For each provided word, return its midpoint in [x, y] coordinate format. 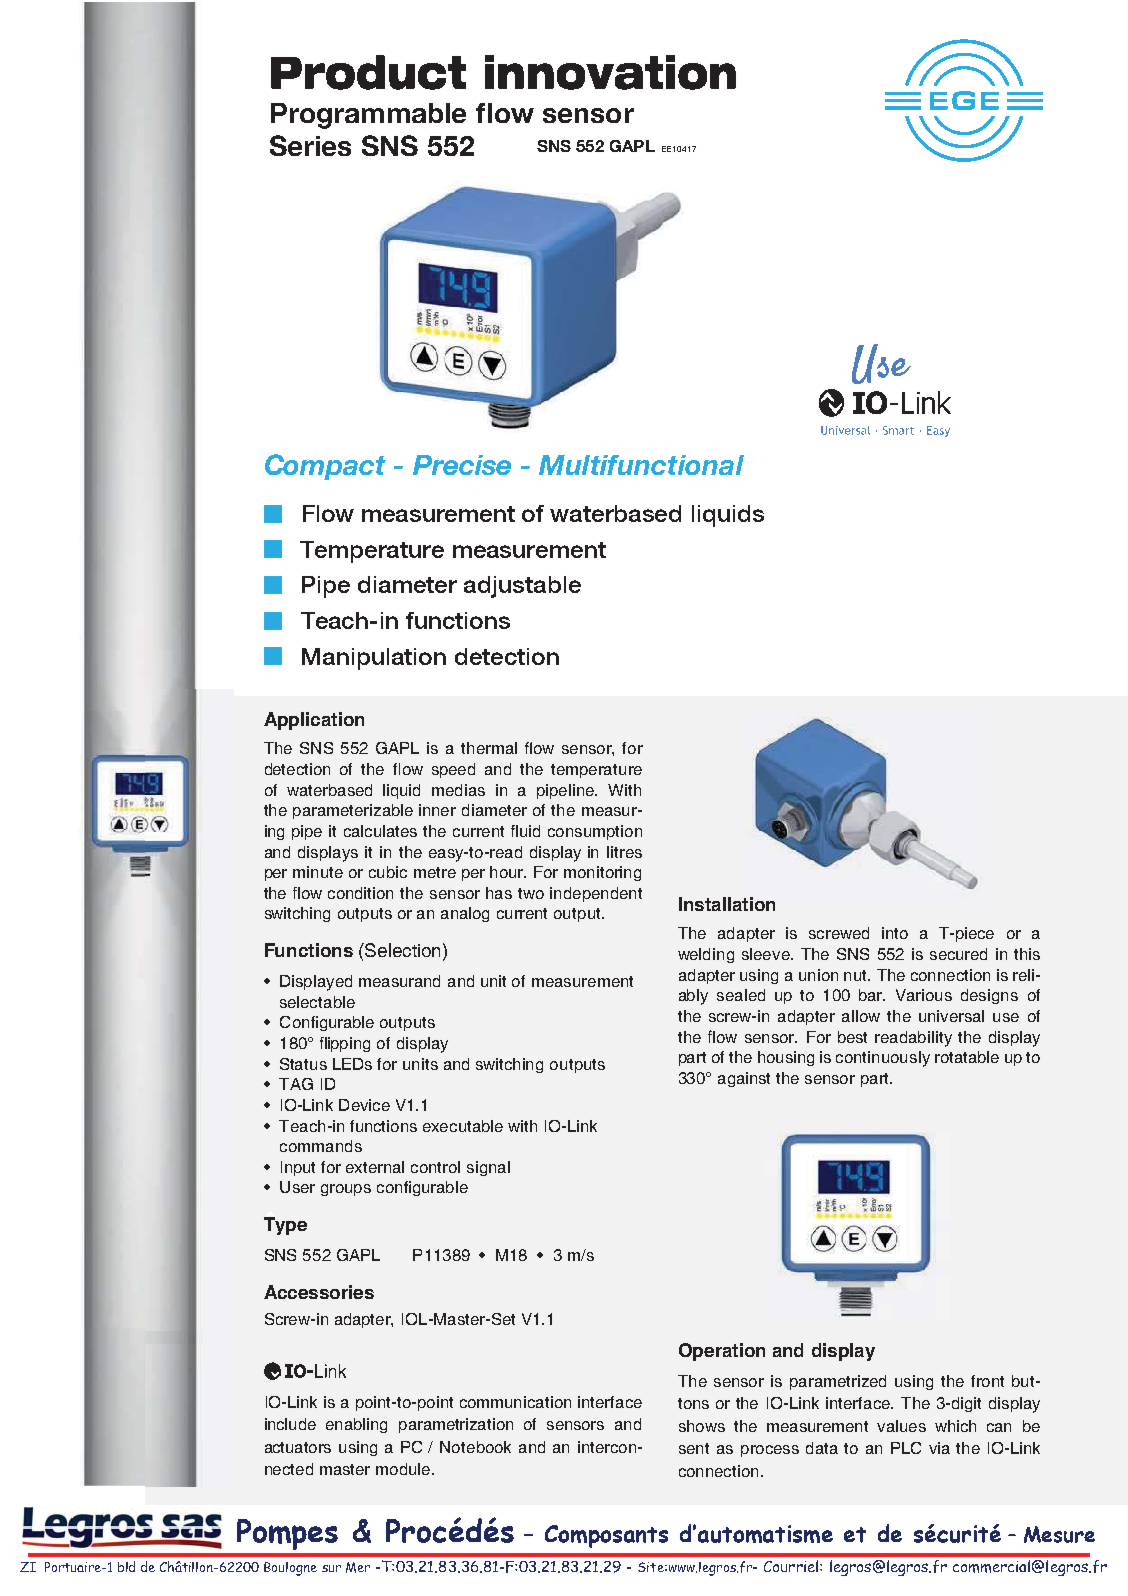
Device [364, 1105]
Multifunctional [641, 465]
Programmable [368, 116]
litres [624, 852]
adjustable [522, 587]
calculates [380, 831]
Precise [462, 465]
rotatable [967, 1057]
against [744, 1079]
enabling [356, 1425]
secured [958, 954]
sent [694, 1448]
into [895, 933]
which [955, 1426]
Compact [325, 467]
